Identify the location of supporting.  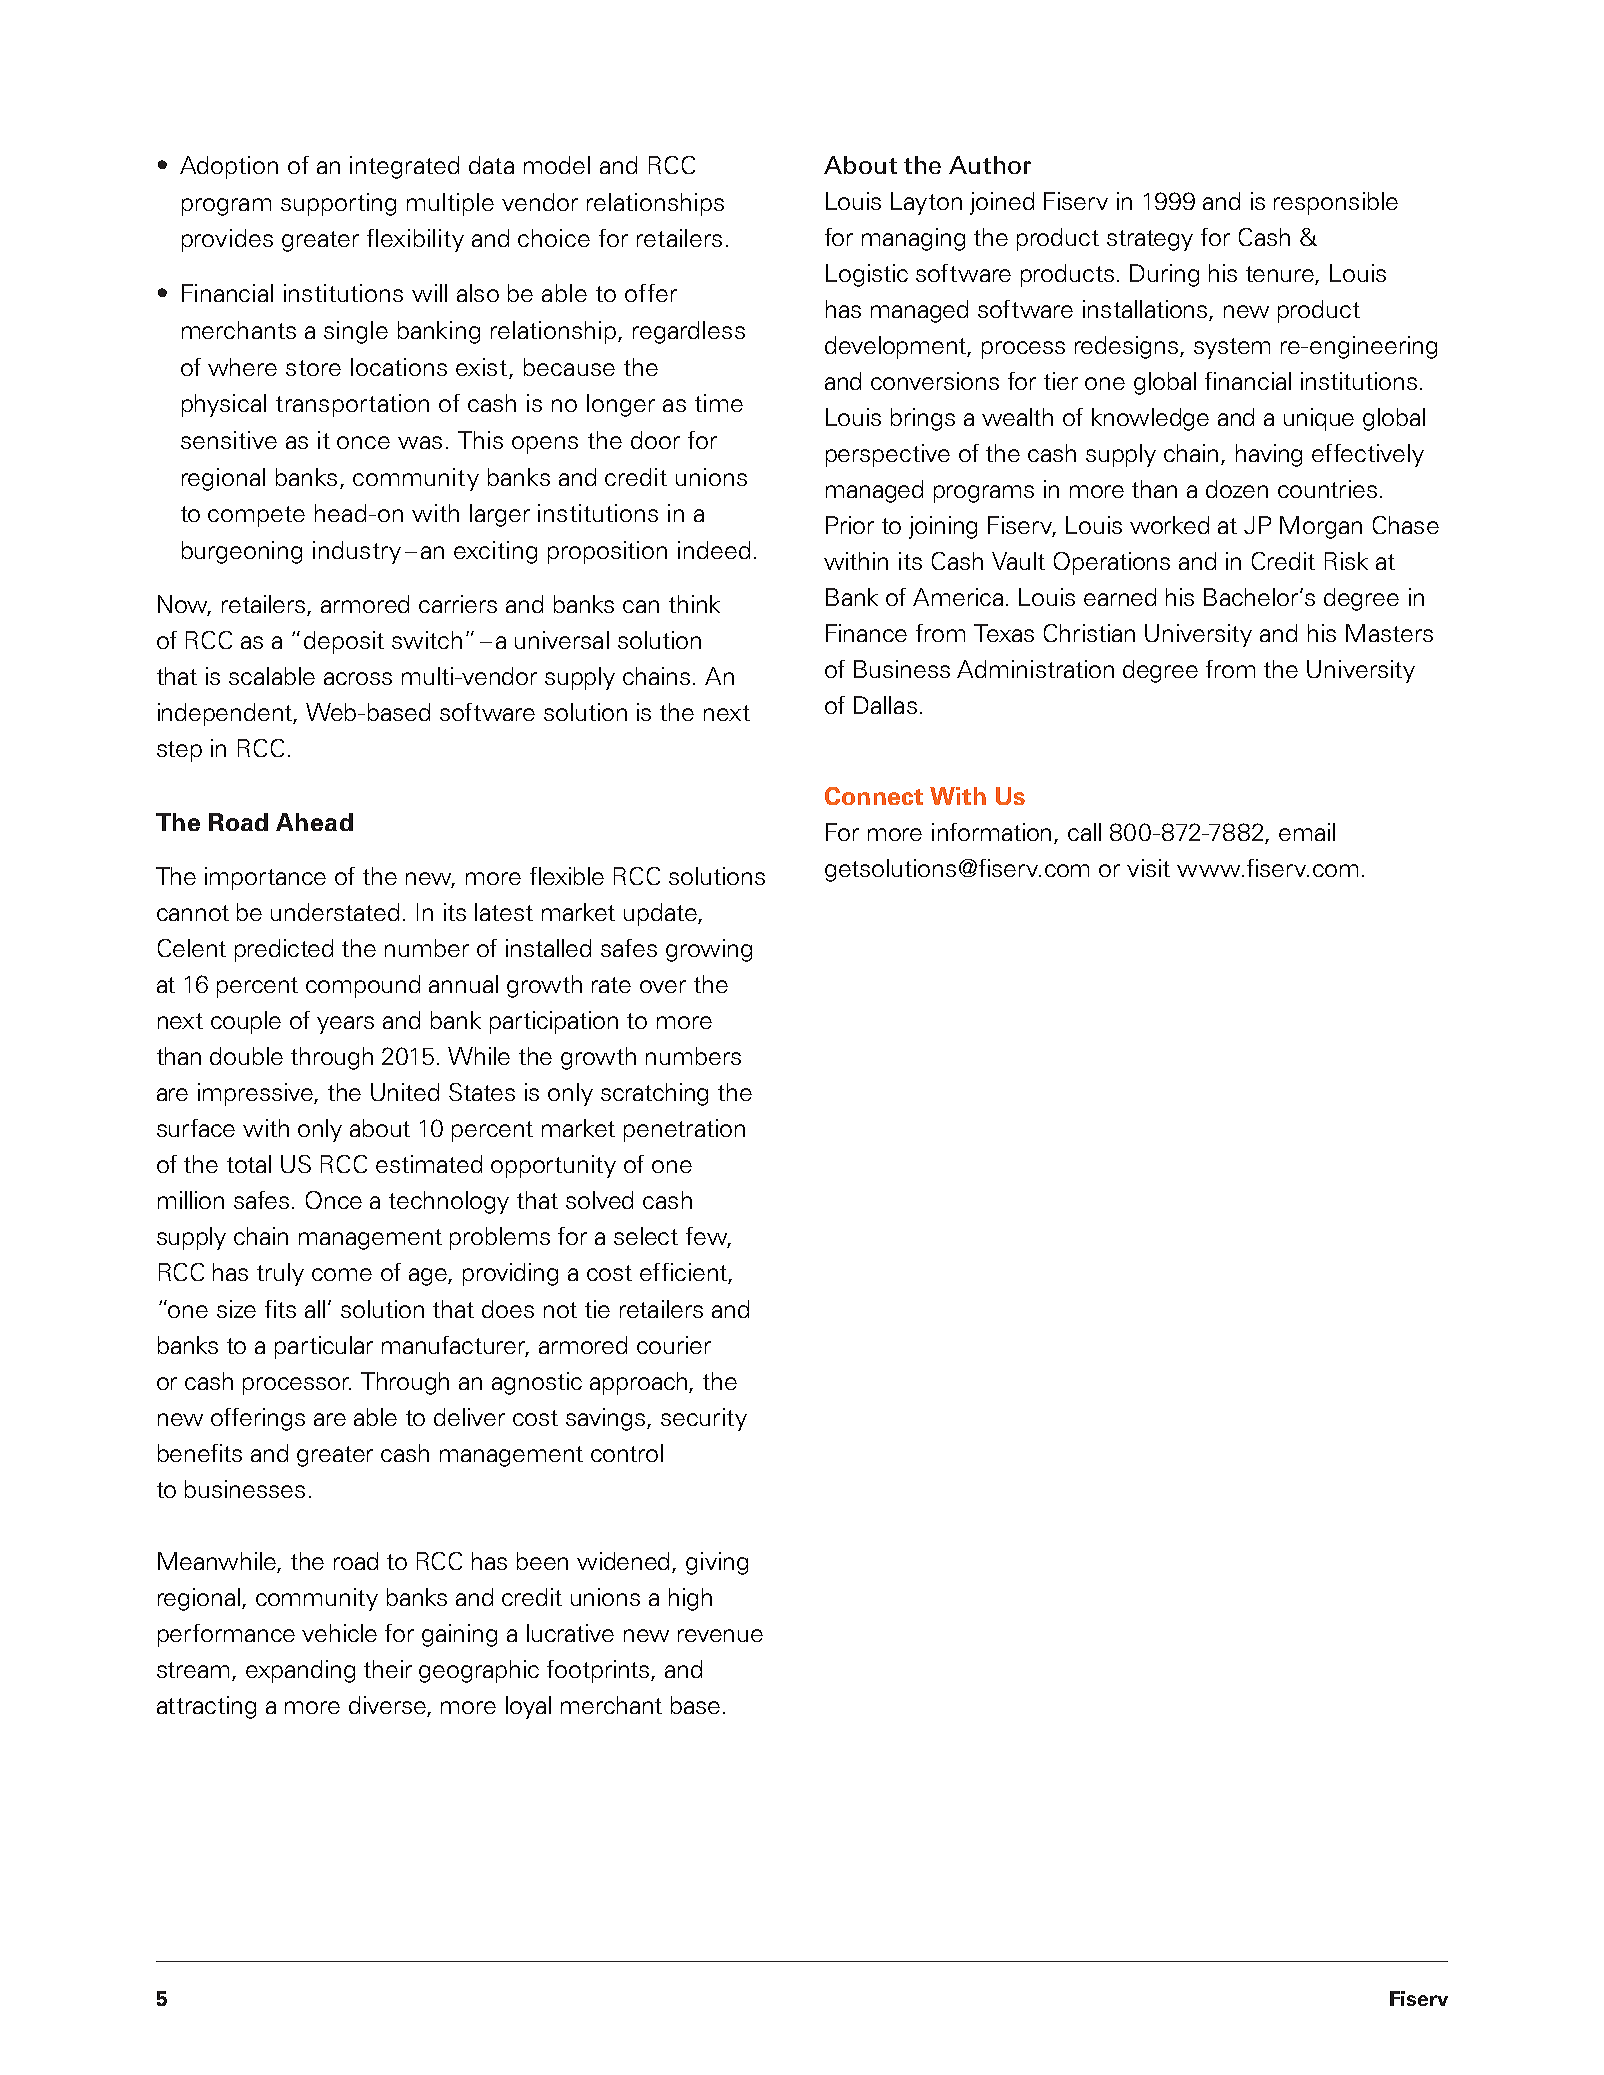
(338, 204).
